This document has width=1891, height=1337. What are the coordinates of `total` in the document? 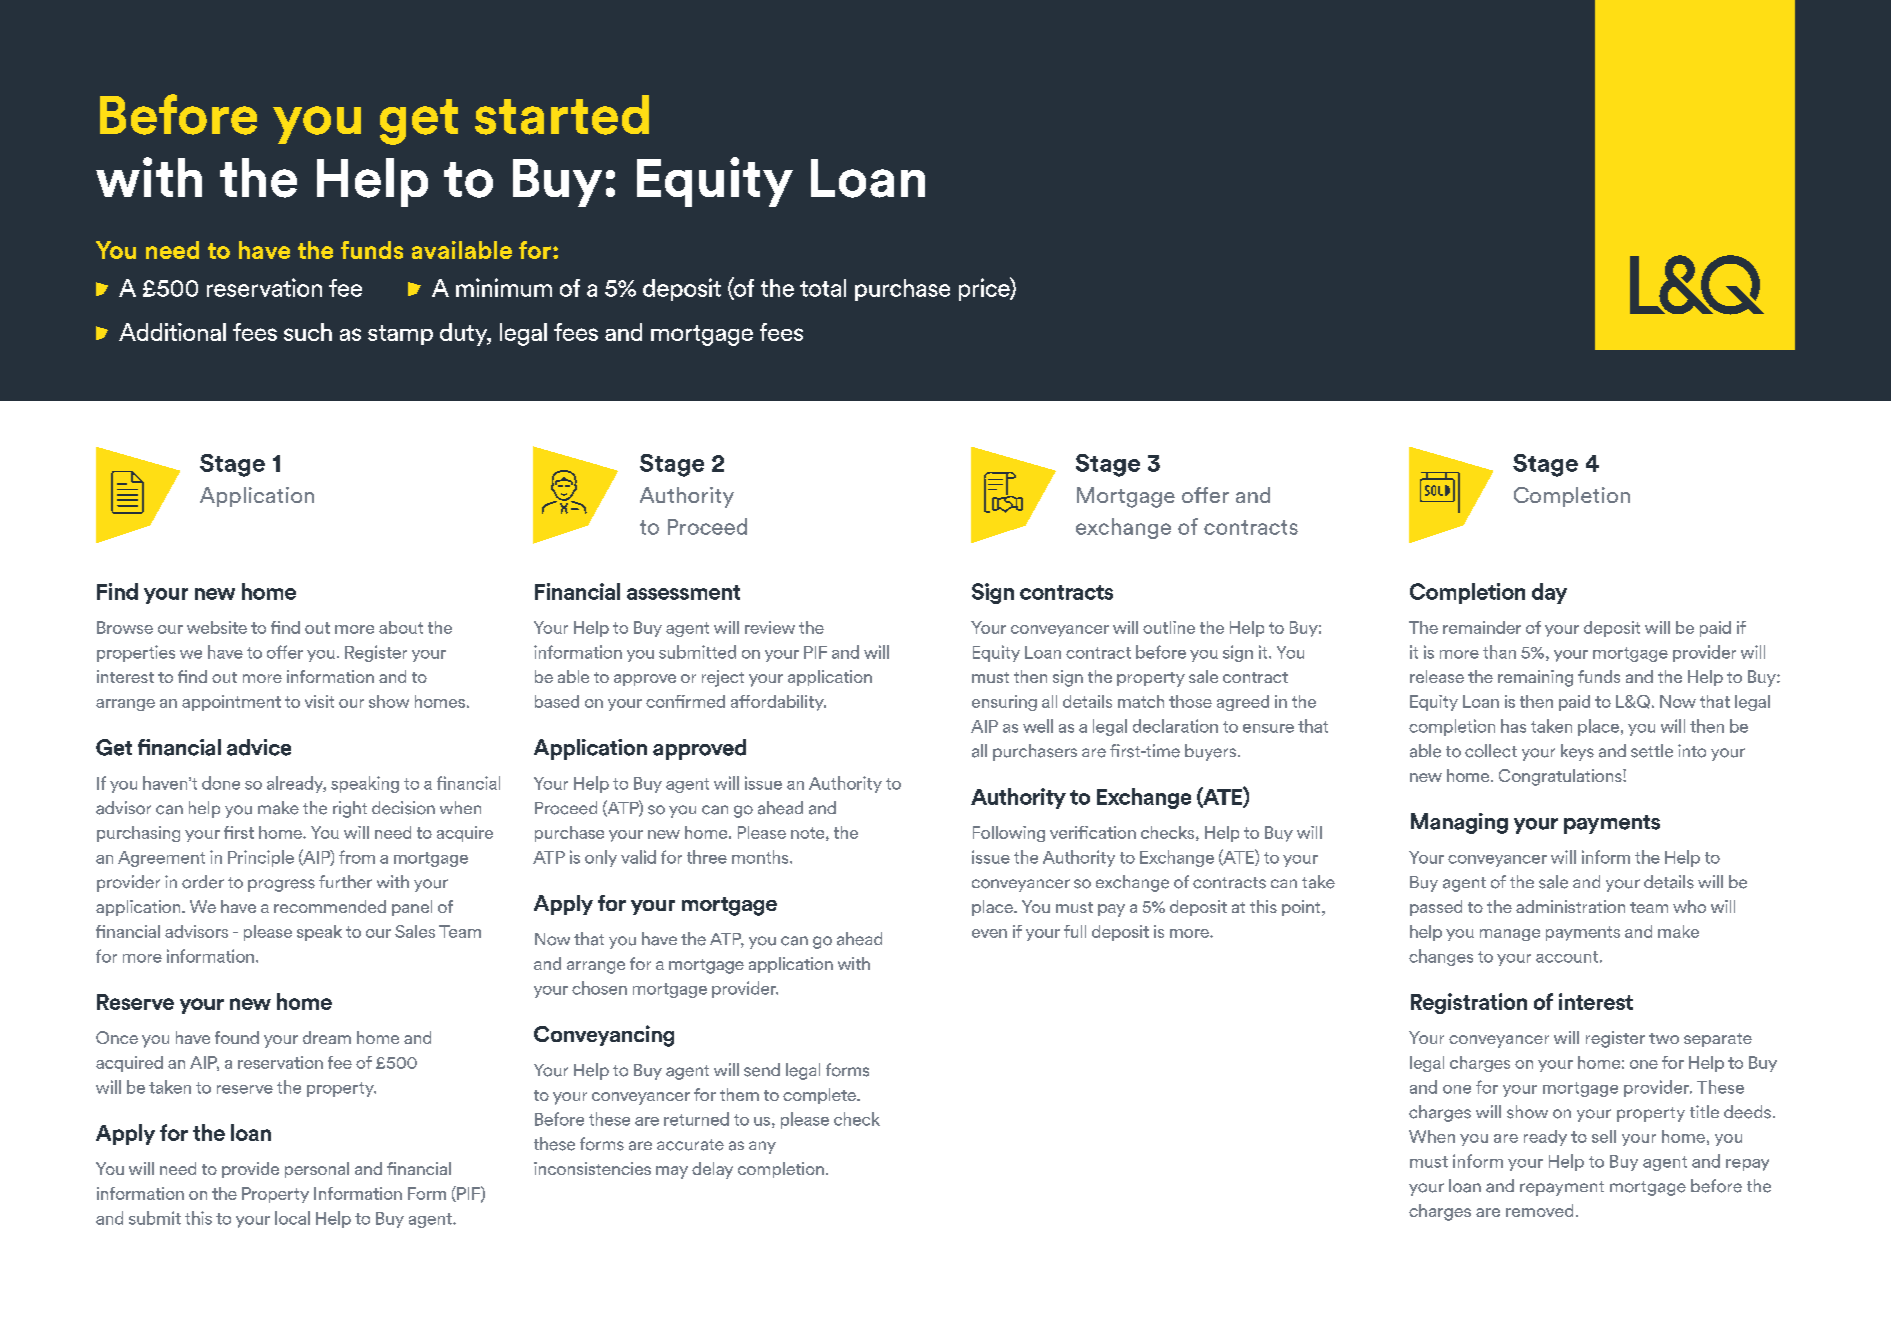 It's located at (823, 288).
